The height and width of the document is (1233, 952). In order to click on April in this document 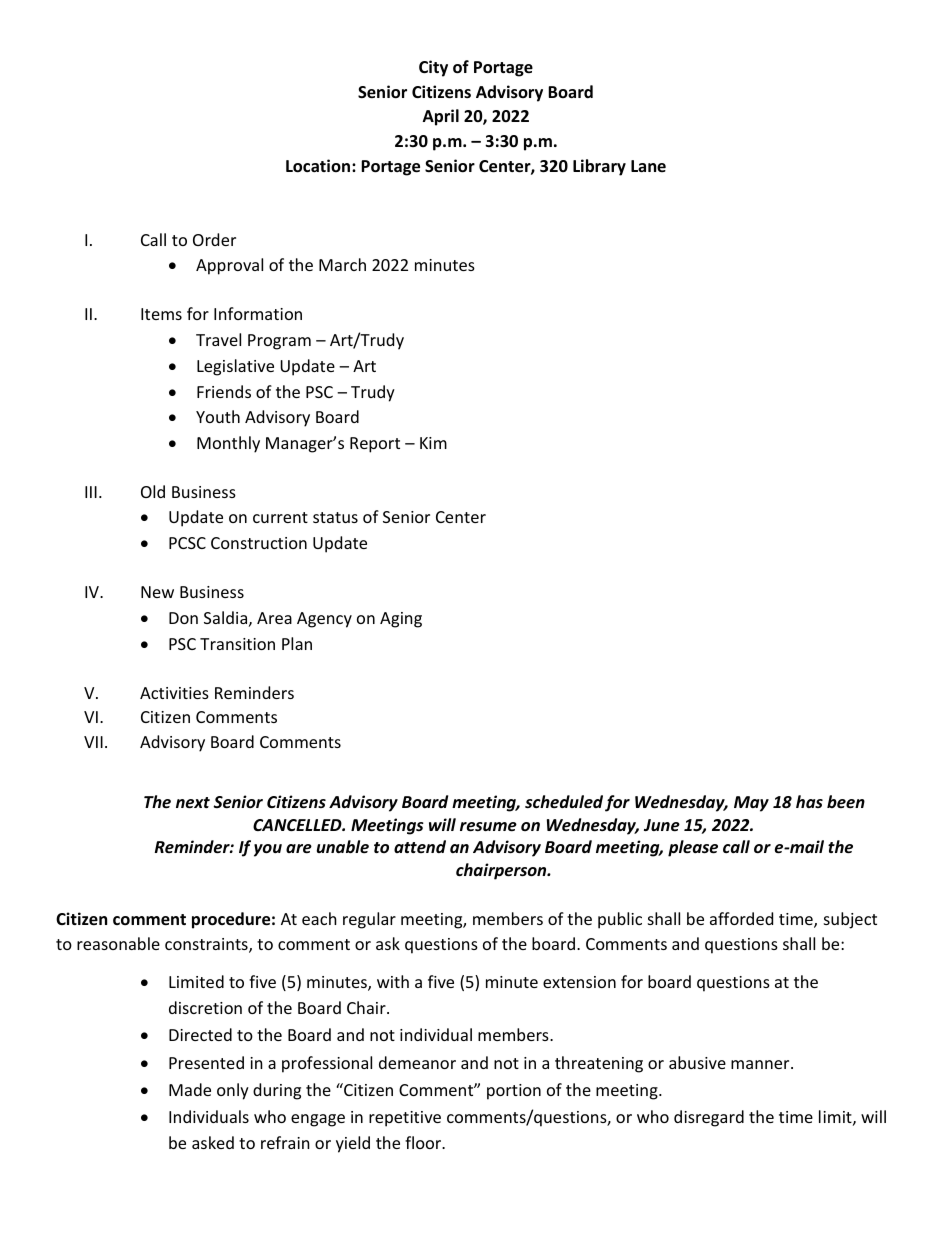, I will do `click(441, 117)`.
